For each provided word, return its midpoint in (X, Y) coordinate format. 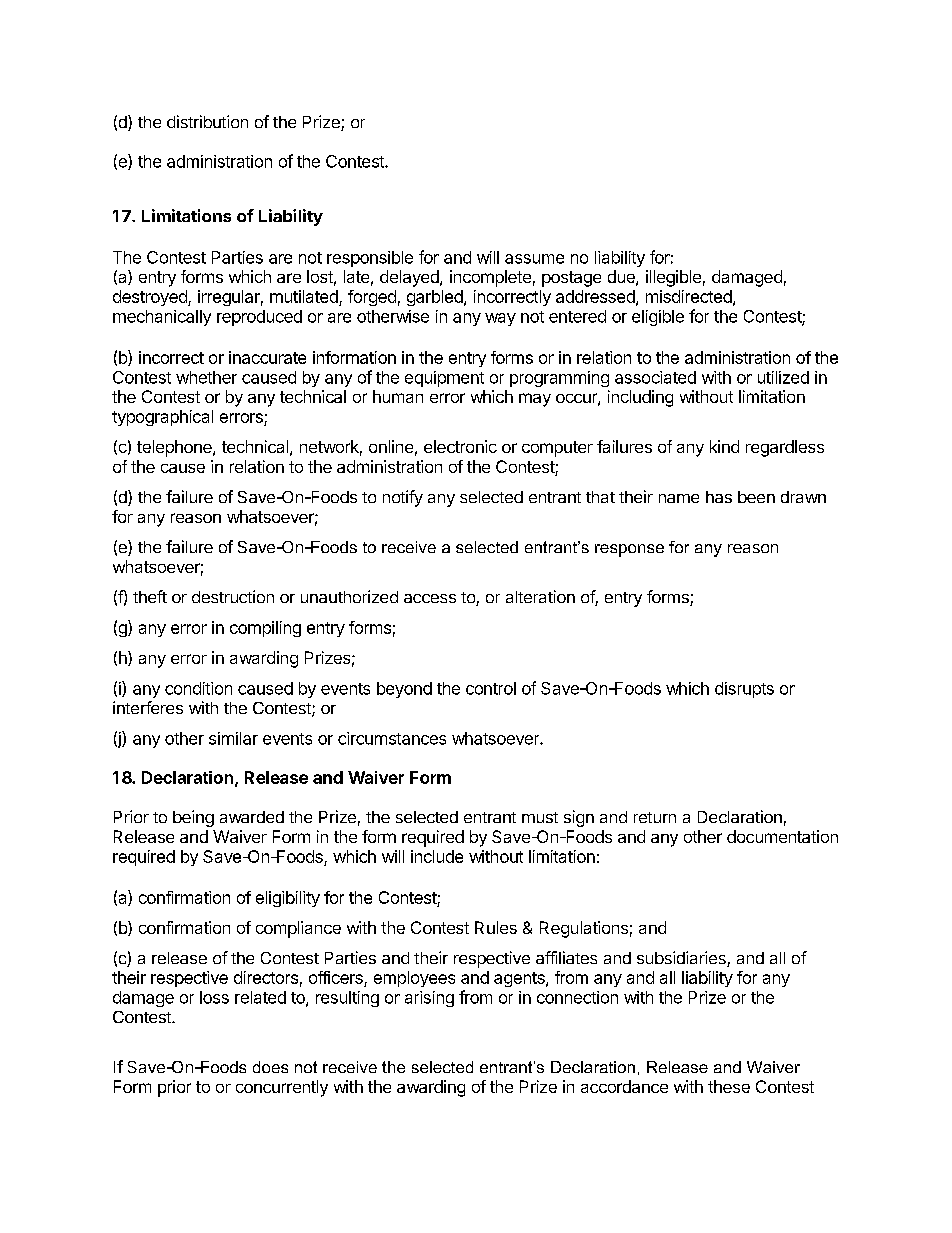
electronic (460, 446)
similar (233, 738)
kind (724, 446)
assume (534, 259)
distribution (207, 121)
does (270, 1067)
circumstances (392, 738)
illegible (673, 278)
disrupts (744, 690)
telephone (175, 448)
